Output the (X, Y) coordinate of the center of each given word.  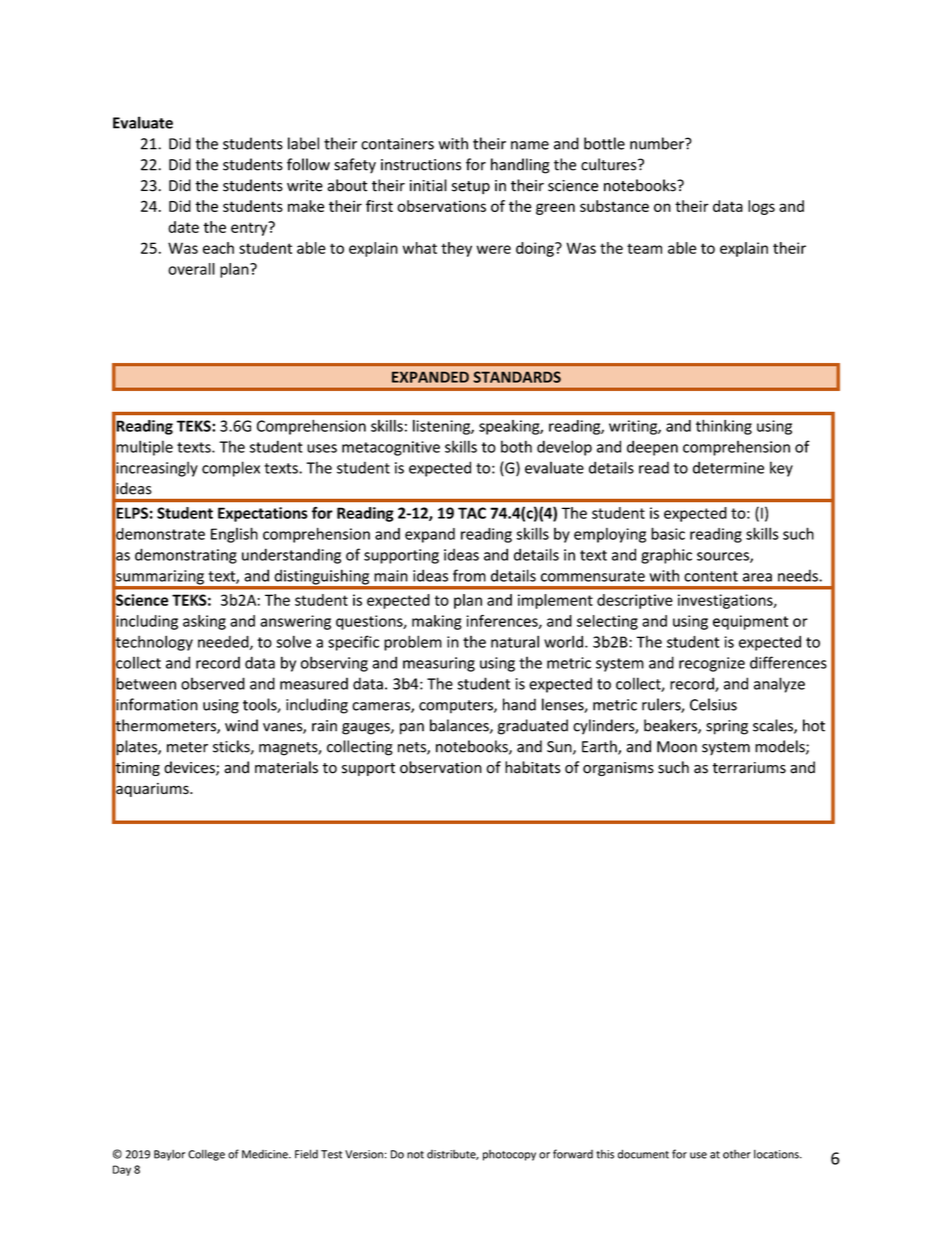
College (206, 1155)
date (183, 227)
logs (761, 207)
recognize (712, 664)
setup (471, 187)
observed (213, 683)
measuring (439, 664)
